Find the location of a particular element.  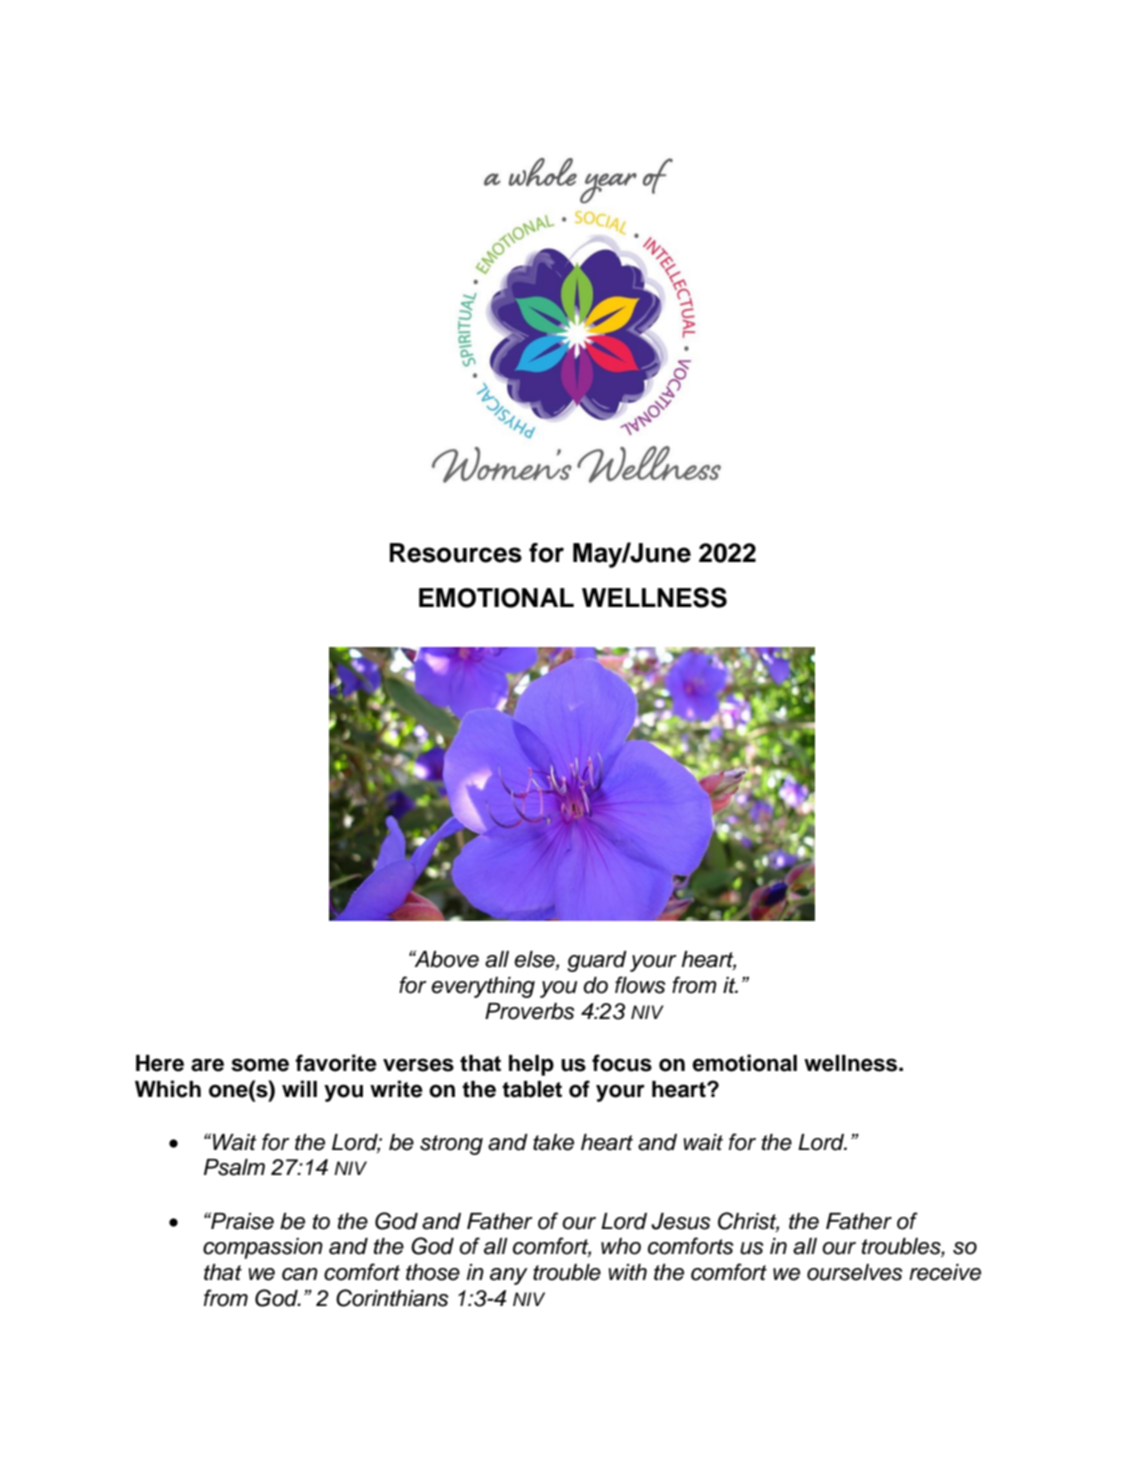

guard is located at coordinates (597, 961).
